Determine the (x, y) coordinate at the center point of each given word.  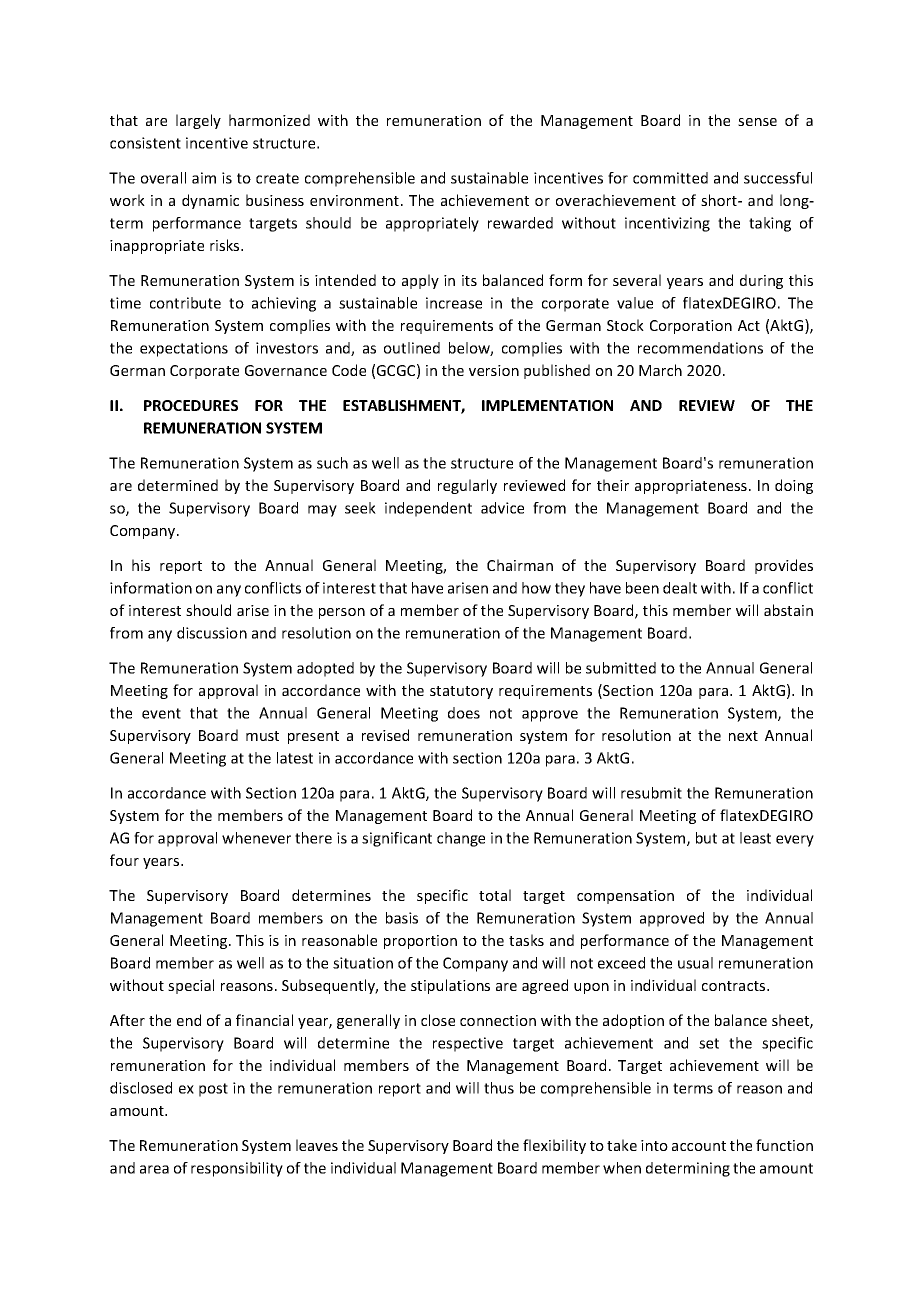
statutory (461, 692)
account (699, 1146)
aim (204, 178)
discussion (212, 633)
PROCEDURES (191, 405)
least (755, 838)
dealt (680, 588)
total (495, 895)
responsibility (237, 1169)
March (660, 370)
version (494, 370)
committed (670, 178)
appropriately (432, 224)
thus (499, 1088)
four (124, 860)
